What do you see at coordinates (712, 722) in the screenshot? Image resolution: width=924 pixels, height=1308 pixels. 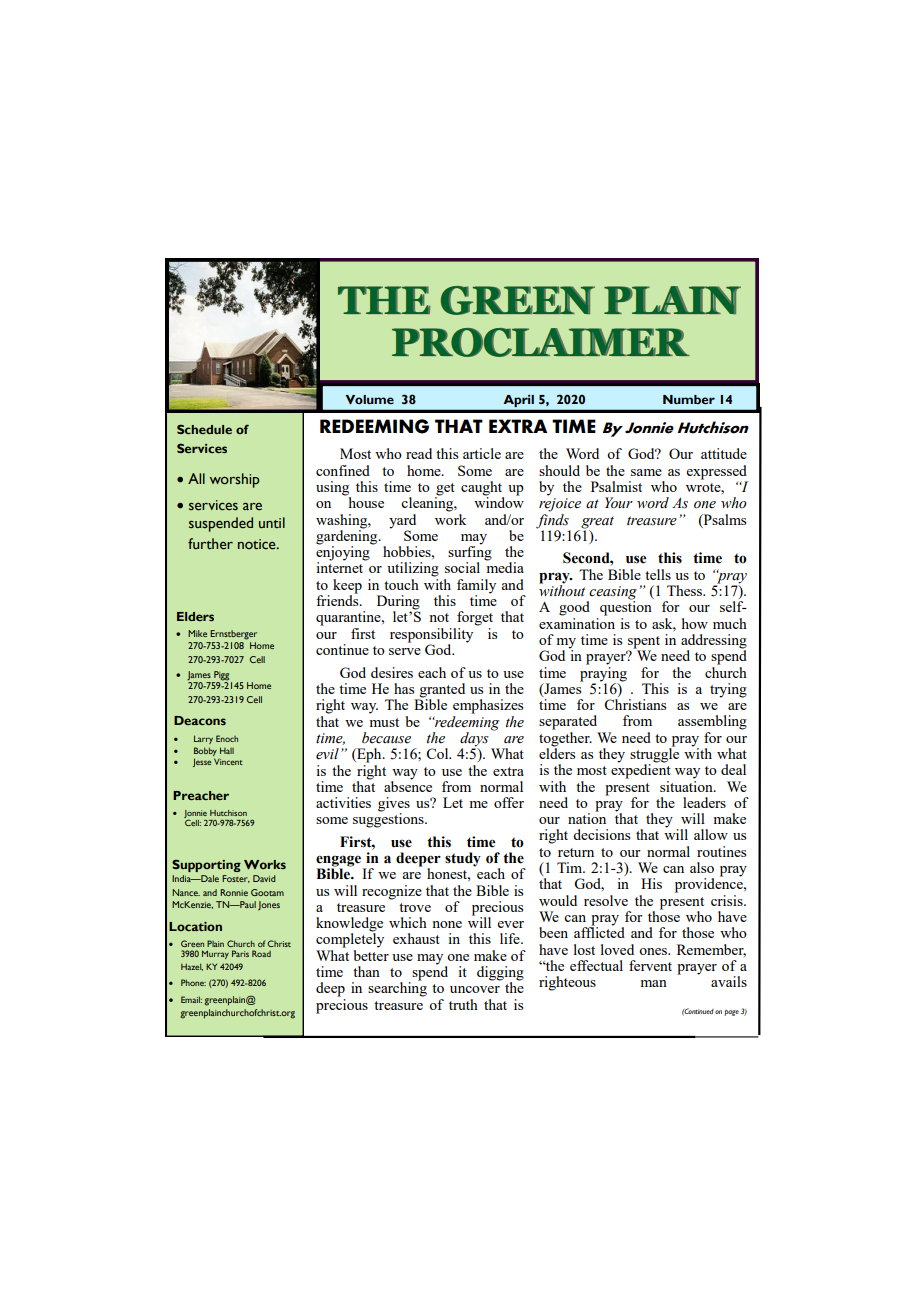 I see `assembling` at bounding box center [712, 722].
